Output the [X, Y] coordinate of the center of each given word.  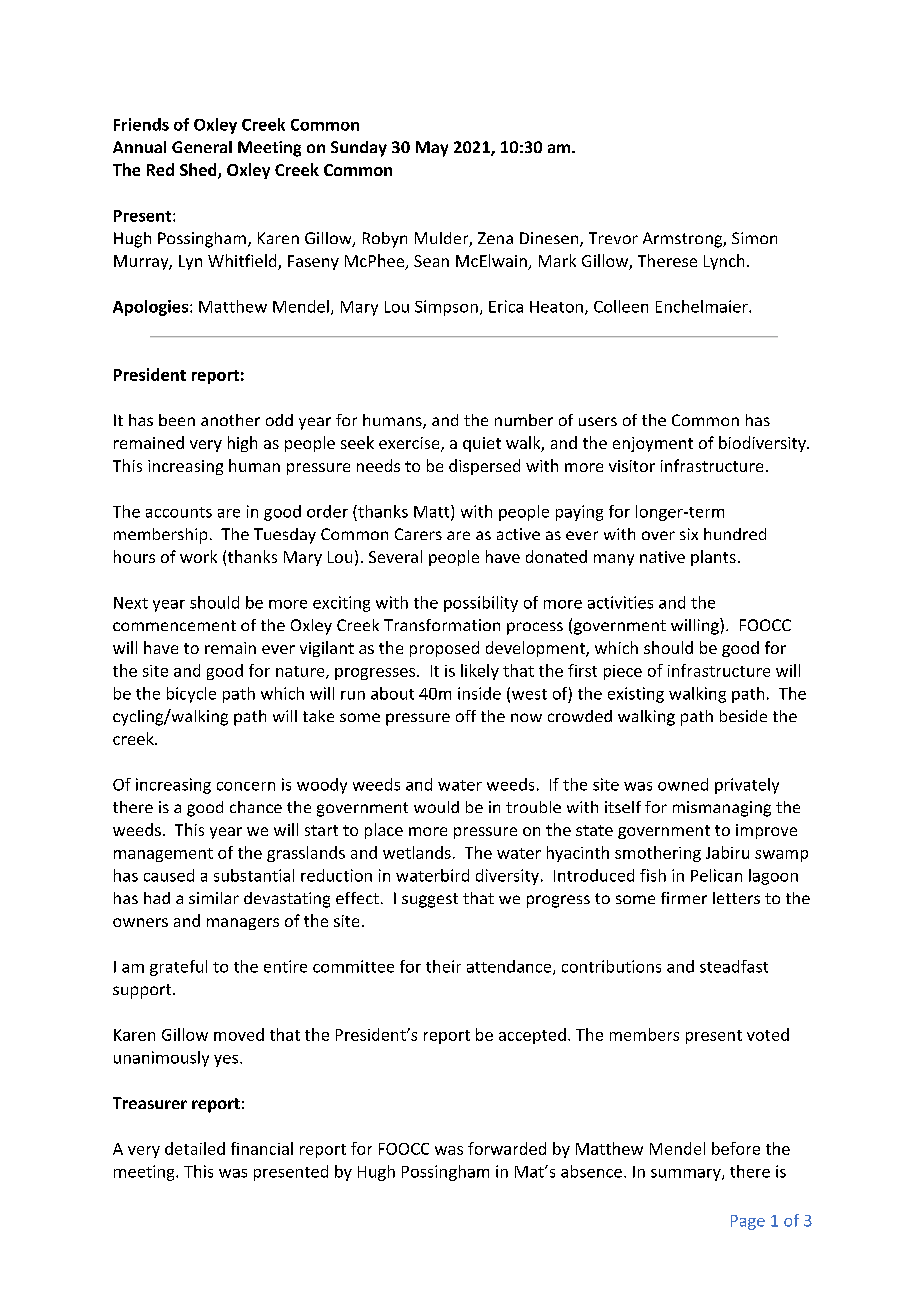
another [230, 420]
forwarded [507, 1148]
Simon [754, 238]
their [443, 966]
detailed [195, 1148]
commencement [174, 625]
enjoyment [653, 444]
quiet [482, 444]
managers [243, 924]
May [432, 149]
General [202, 147]
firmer [684, 898]
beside [743, 716]
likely [480, 672]
